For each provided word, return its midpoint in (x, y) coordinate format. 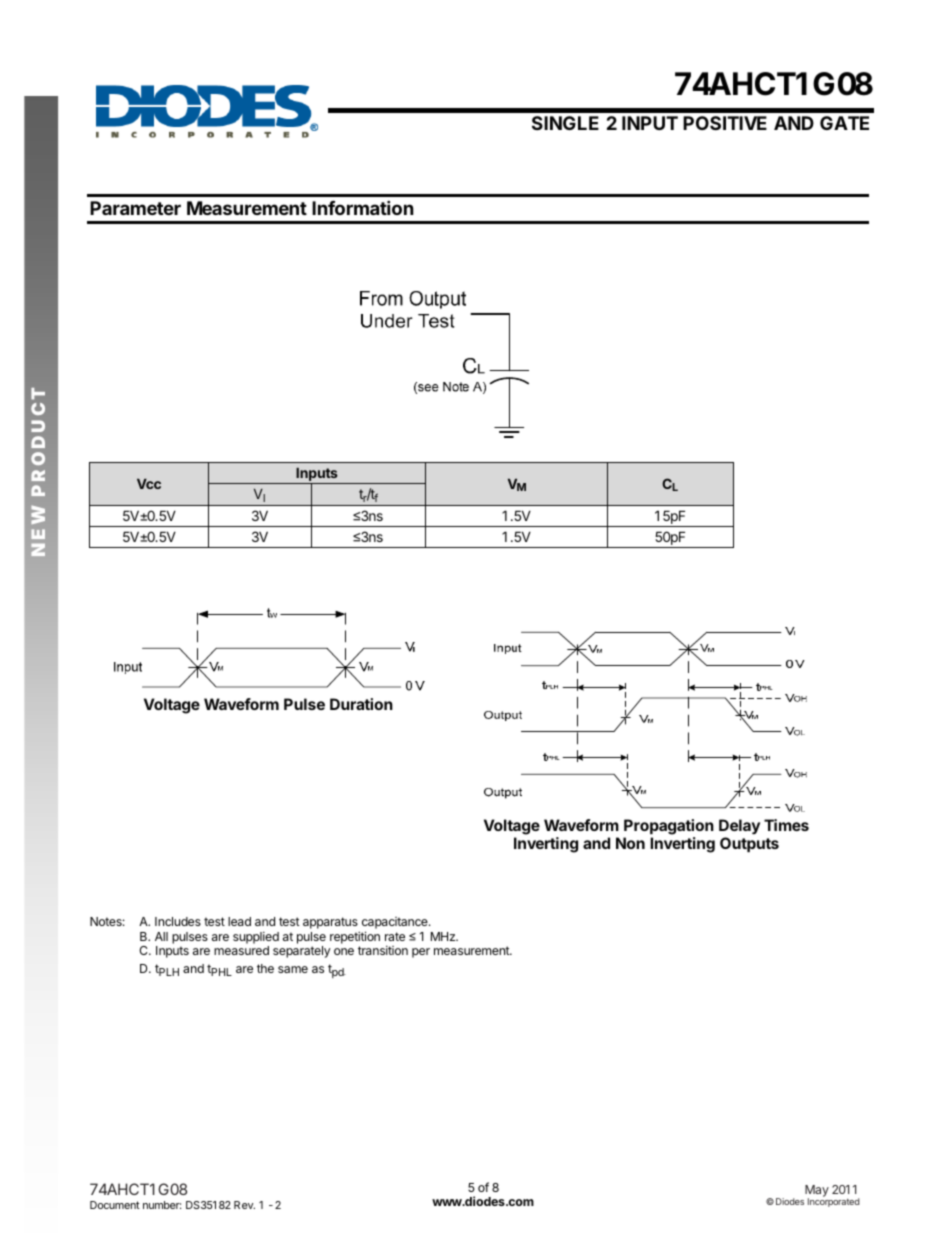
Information (363, 207)
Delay (739, 827)
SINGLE (565, 123)
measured (241, 950)
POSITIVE (725, 123)
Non (630, 843)
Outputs (749, 844)
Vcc (149, 484)
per (421, 953)
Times (786, 825)
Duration (361, 704)
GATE (844, 123)
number (162, 1205)
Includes (178, 921)
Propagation (669, 827)
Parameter (135, 208)
